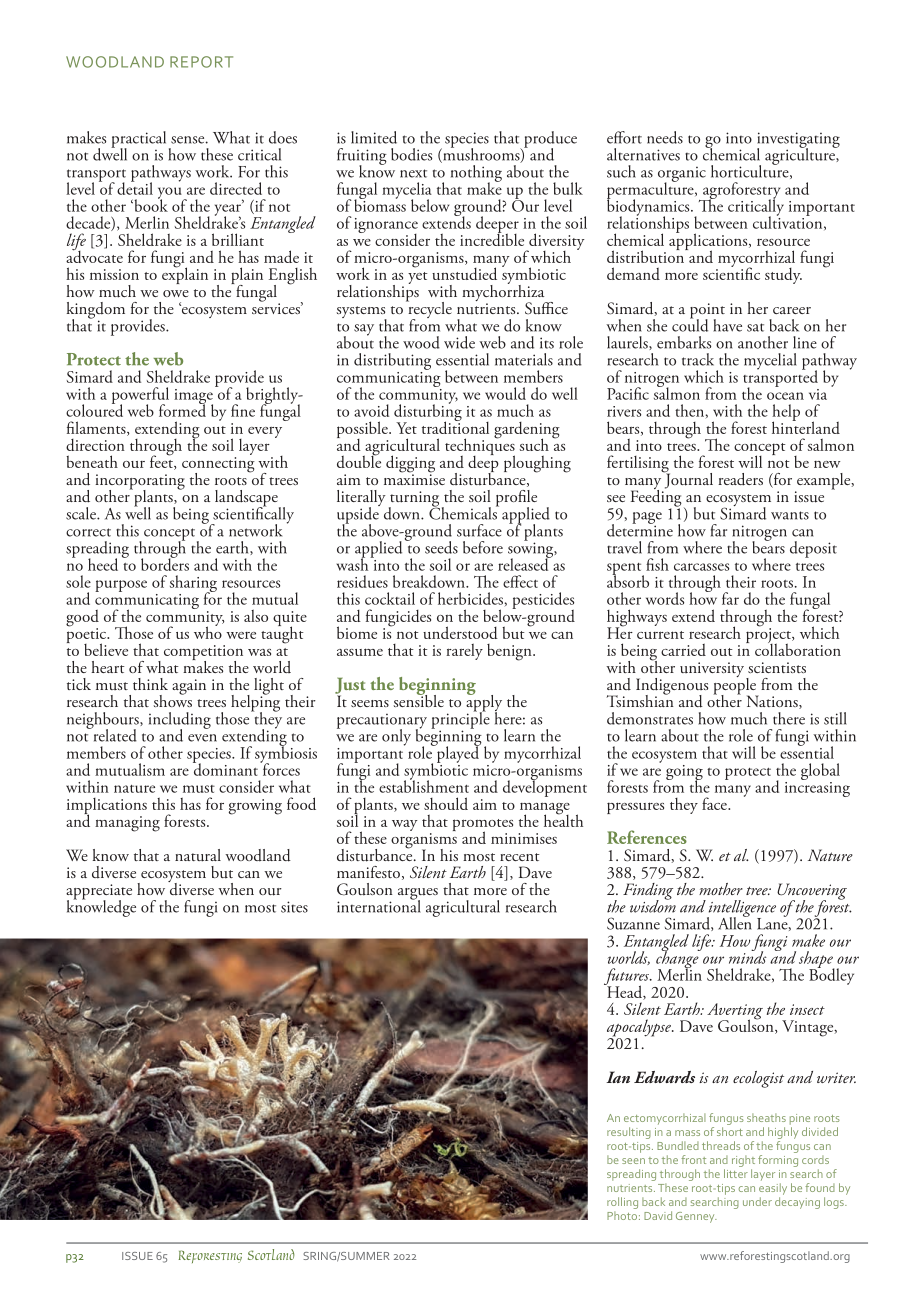 This screenshot has height=1308, width=924. Describe the element at coordinates (798, 141) in the screenshot. I see `investigating` at that location.
